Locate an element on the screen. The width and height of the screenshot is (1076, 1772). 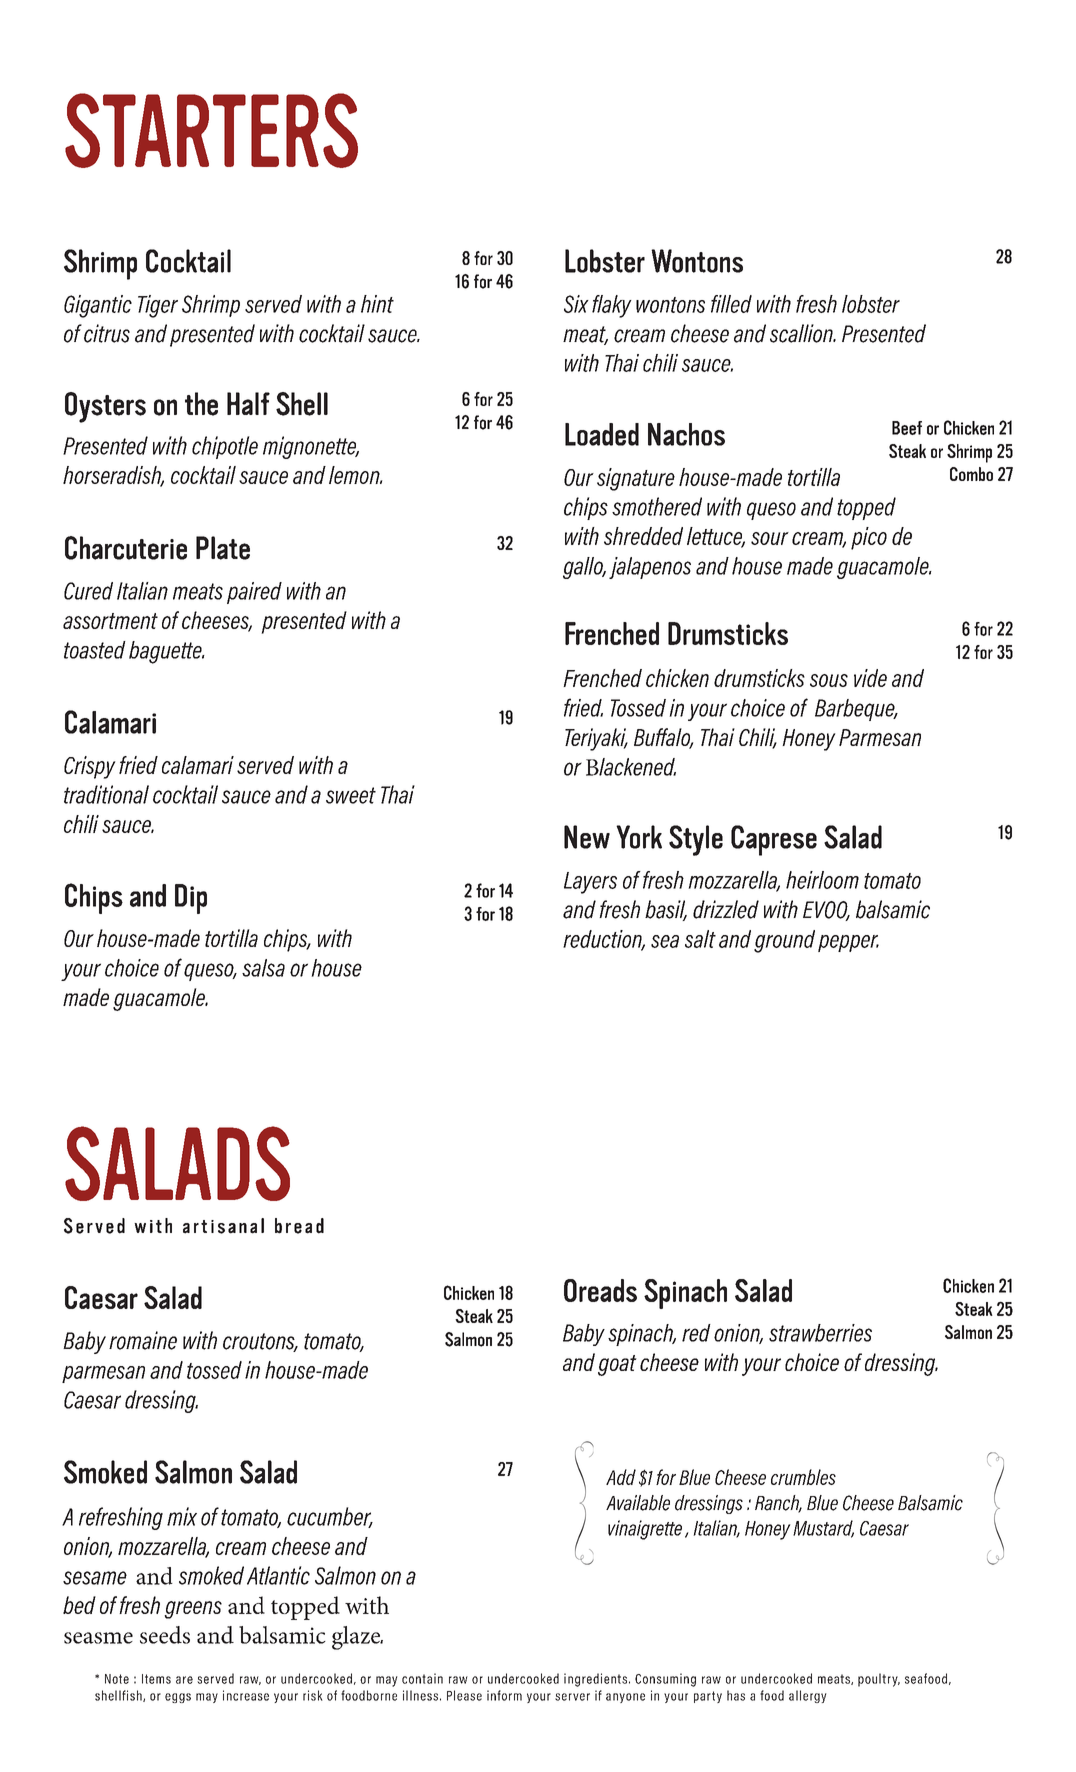
vide is located at coordinates (870, 678).
